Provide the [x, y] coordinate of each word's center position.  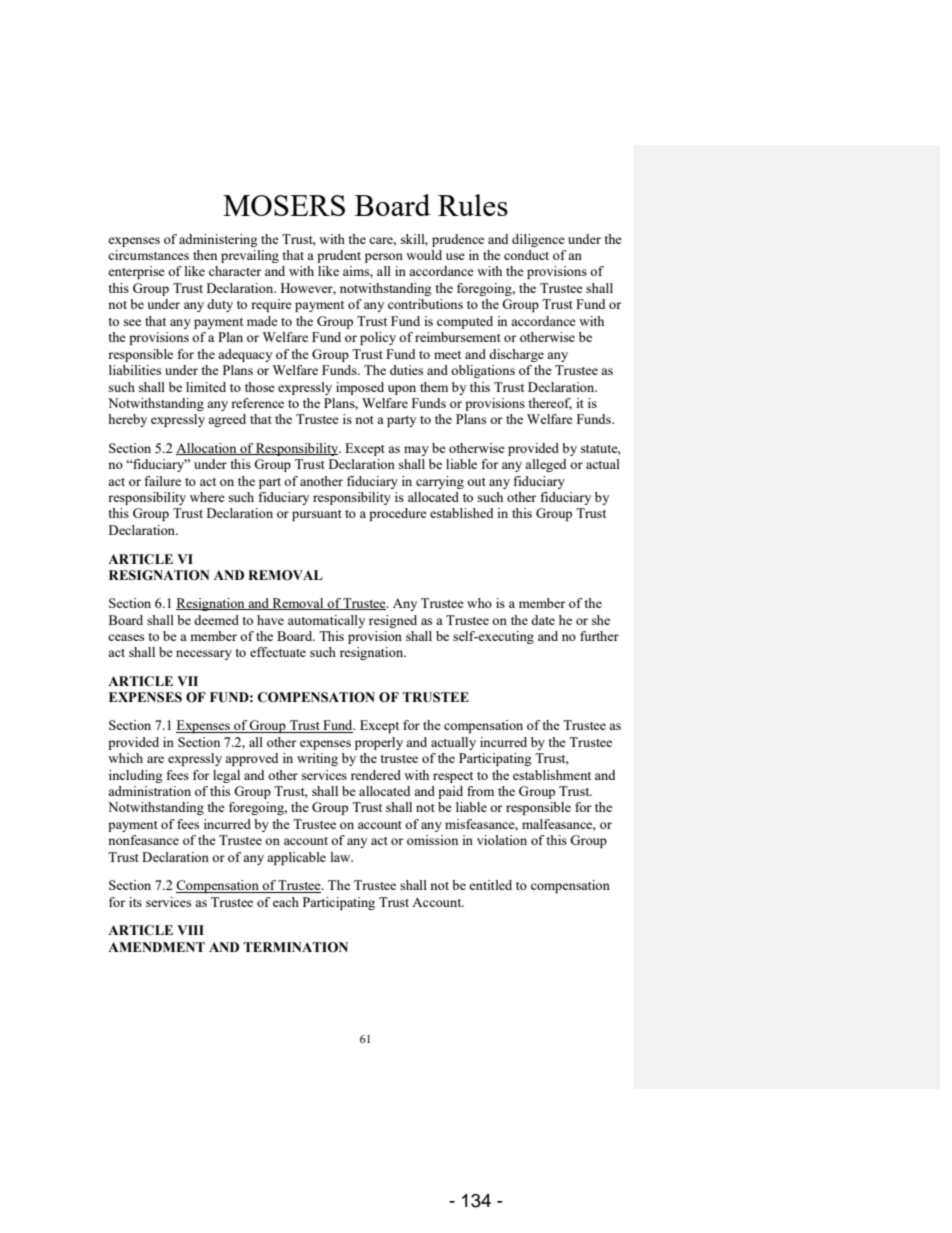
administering [218, 240]
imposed [360, 388]
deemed [216, 620]
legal [226, 776]
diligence [538, 240]
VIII [190, 930]
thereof [550, 404]
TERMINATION [295, 947]
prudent [339, 256]
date [543, 620]
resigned [393, 621]
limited [206, 387]
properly [379, 743]
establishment [552, 775]
